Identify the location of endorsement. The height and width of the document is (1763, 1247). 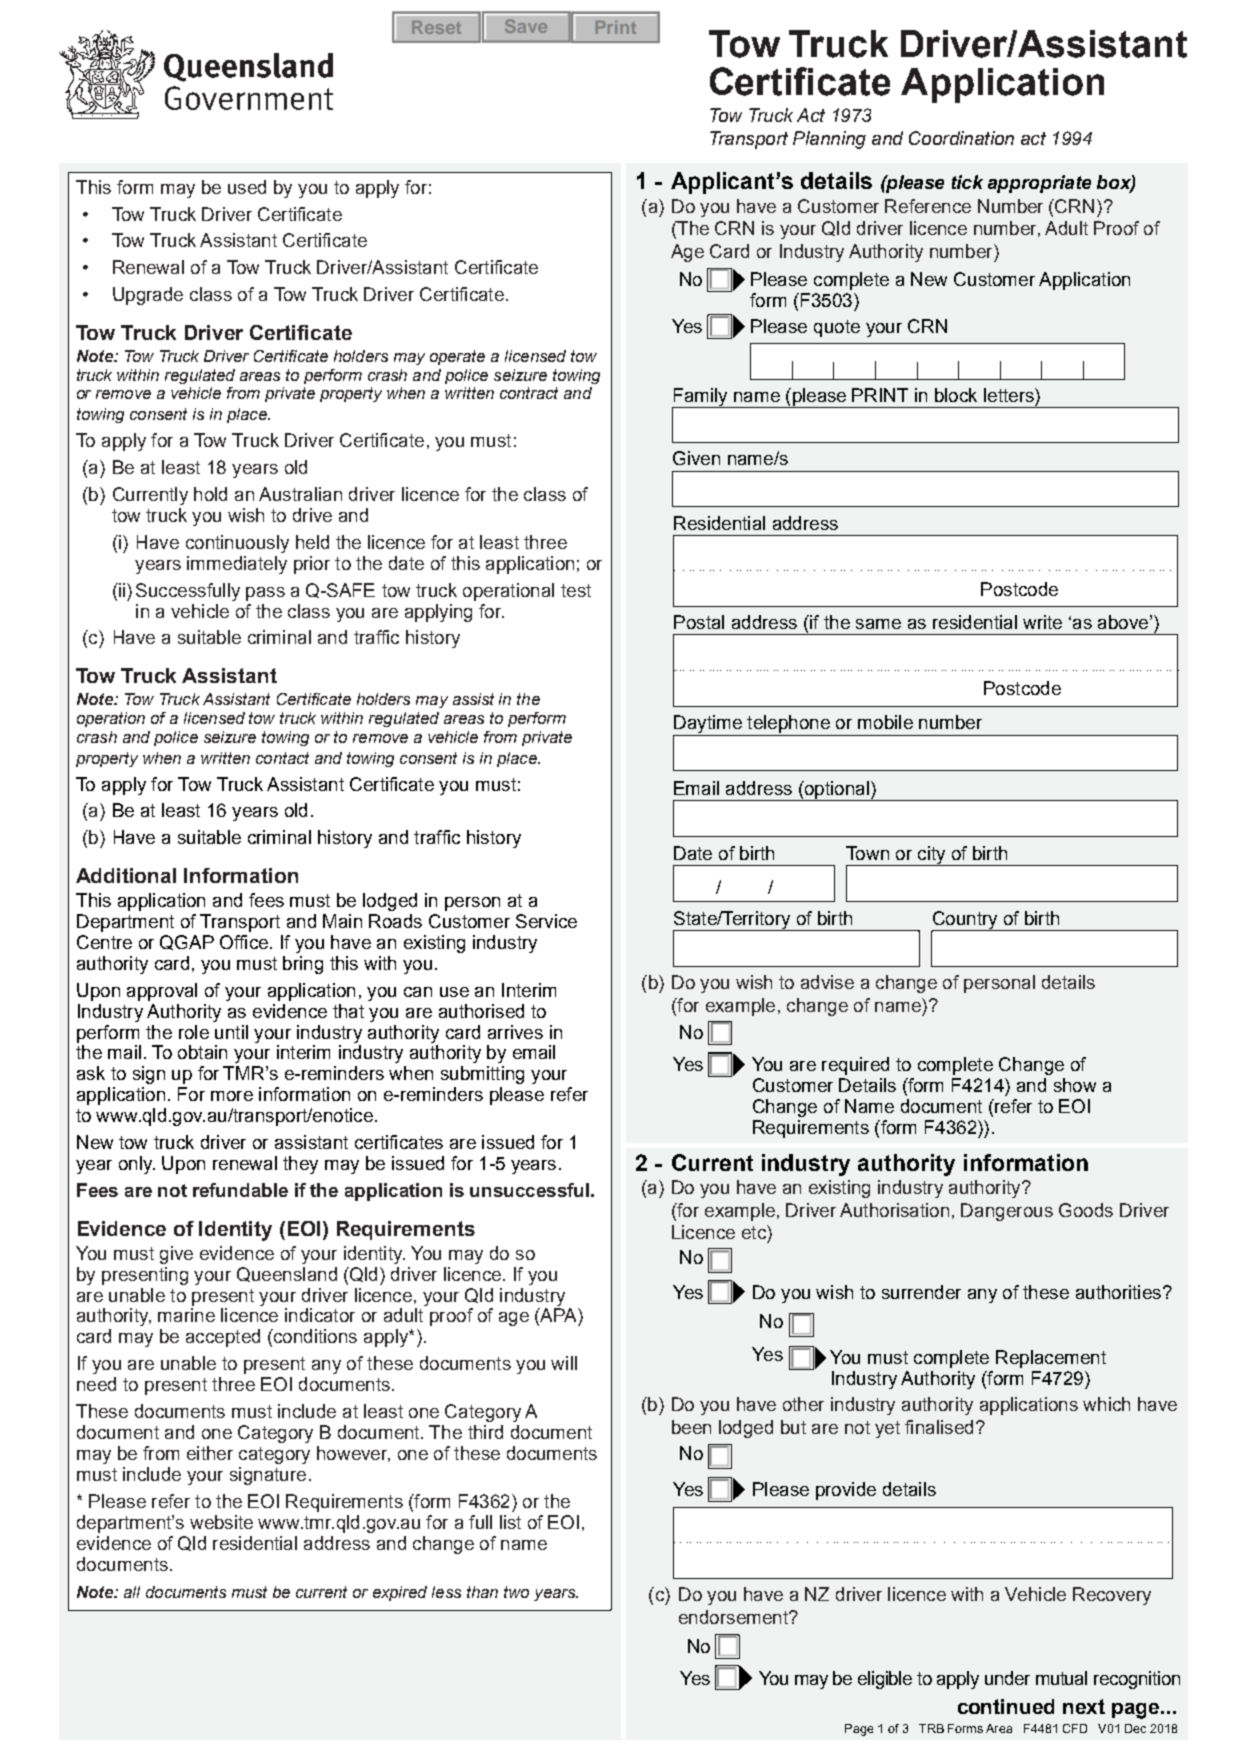
(734, 1617).
